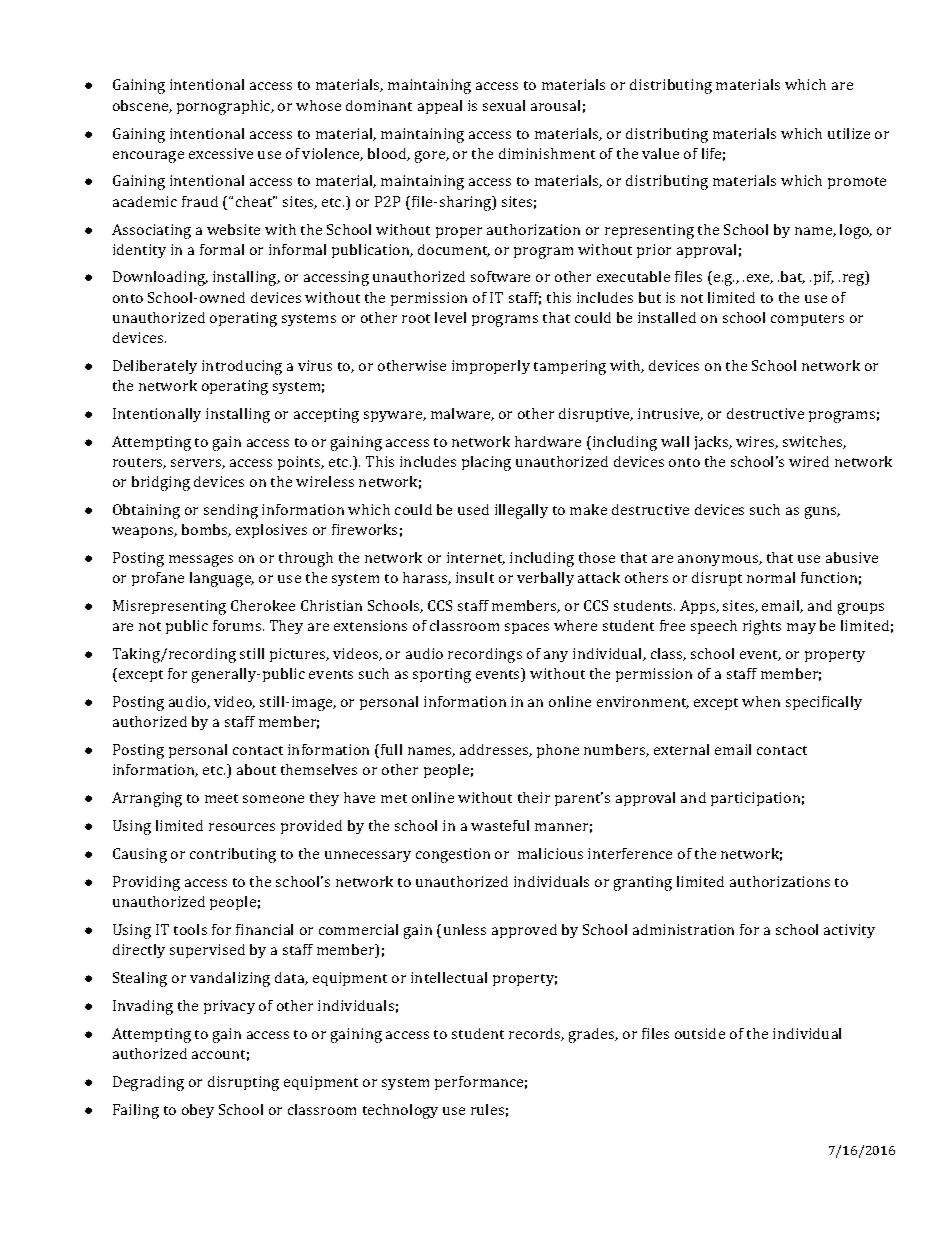 Image resolution: width=952 pixels, height=1233 pixels. Describe the element at coordinates (570, 367) in the page. I see `tampering` at that location.
